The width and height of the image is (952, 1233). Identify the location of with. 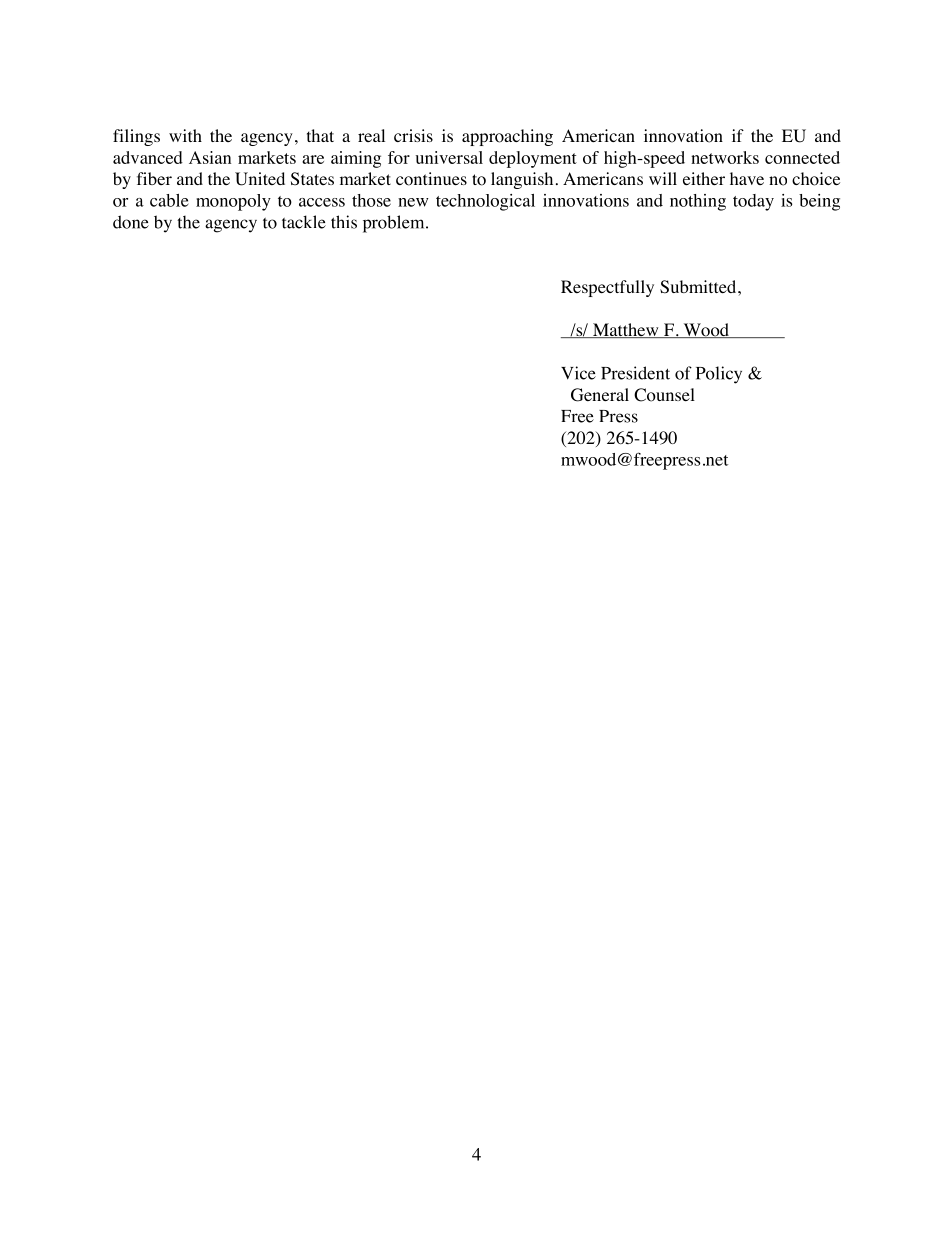
(185, 135).
